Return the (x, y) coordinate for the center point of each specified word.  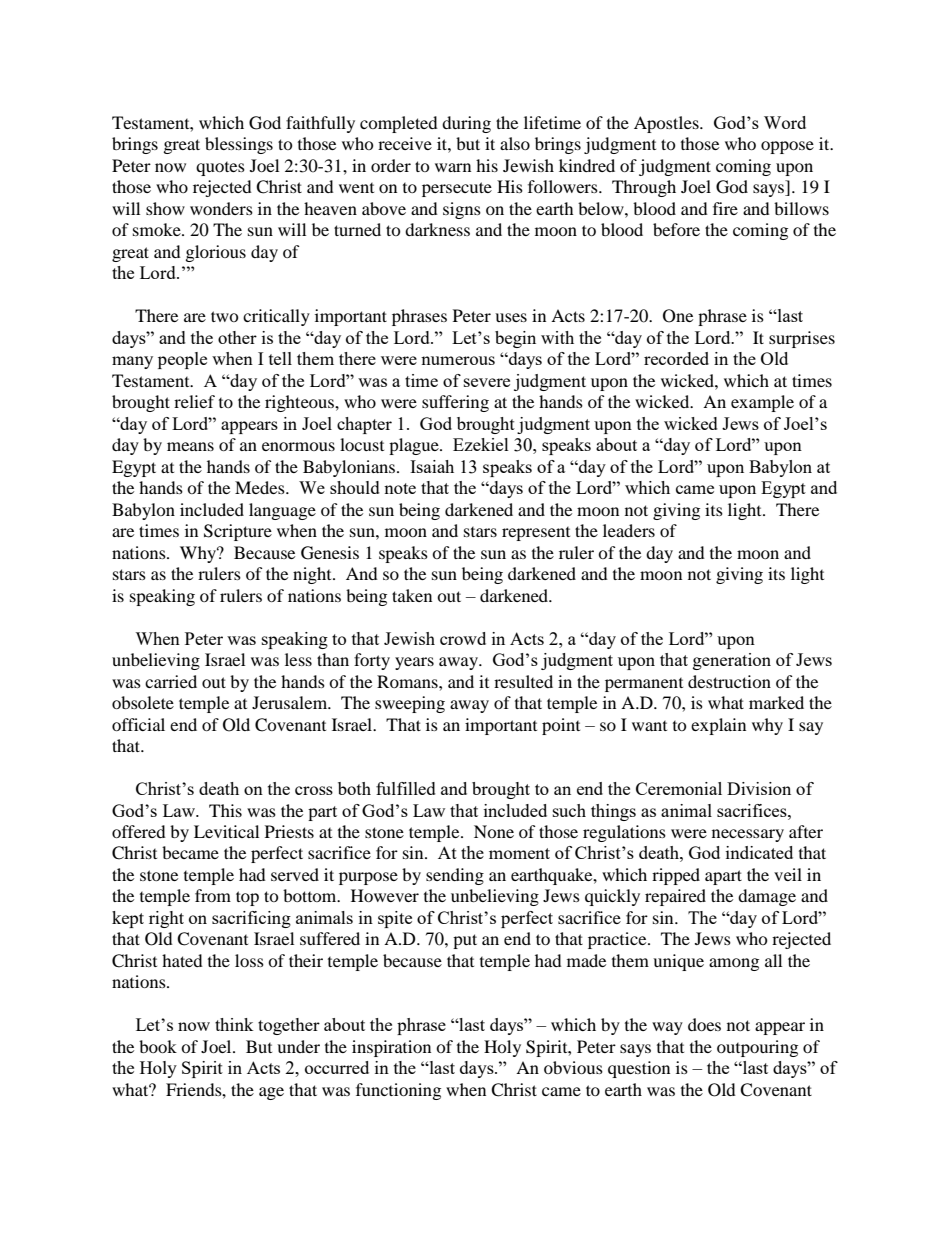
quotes (220, 169)
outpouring (757, 1048)
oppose (787, 147)
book (158, 1046)
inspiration (391, 1048)
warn (453, 167)
